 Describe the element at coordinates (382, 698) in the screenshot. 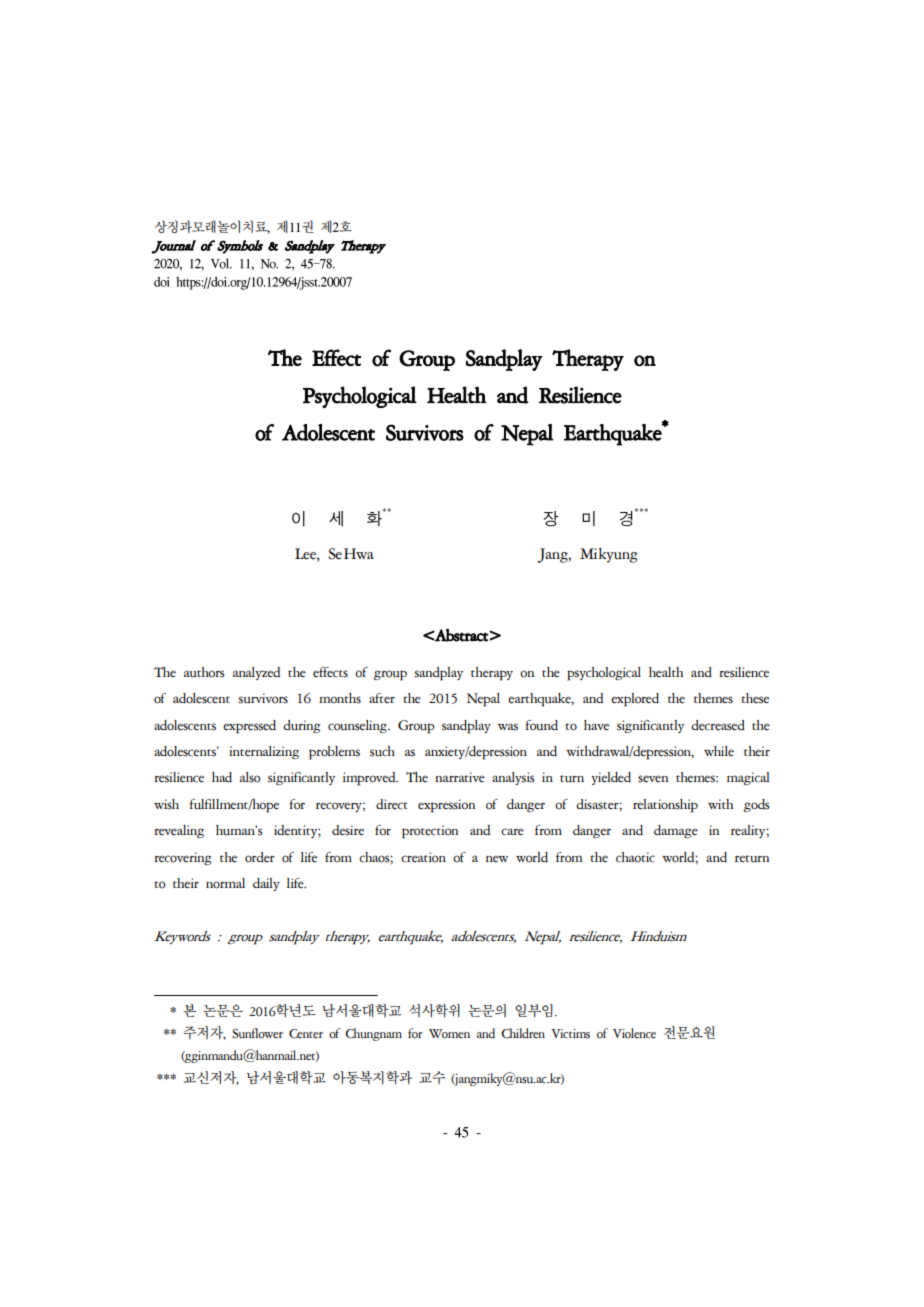

I see `after` at that location.
